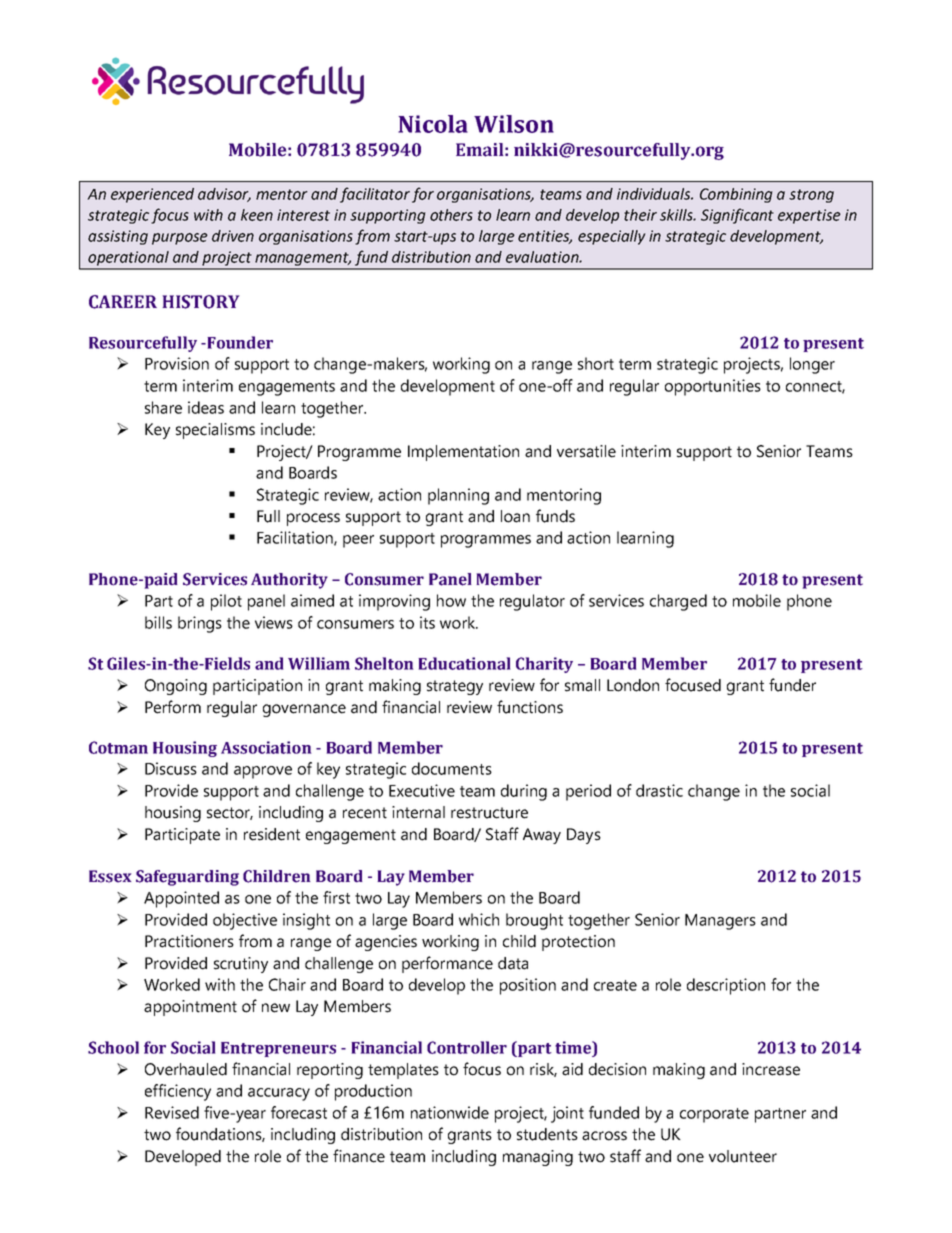  What do you see at coordinates (200, 624) in the page?
I see `brings` at bounding box center [200, 624].
